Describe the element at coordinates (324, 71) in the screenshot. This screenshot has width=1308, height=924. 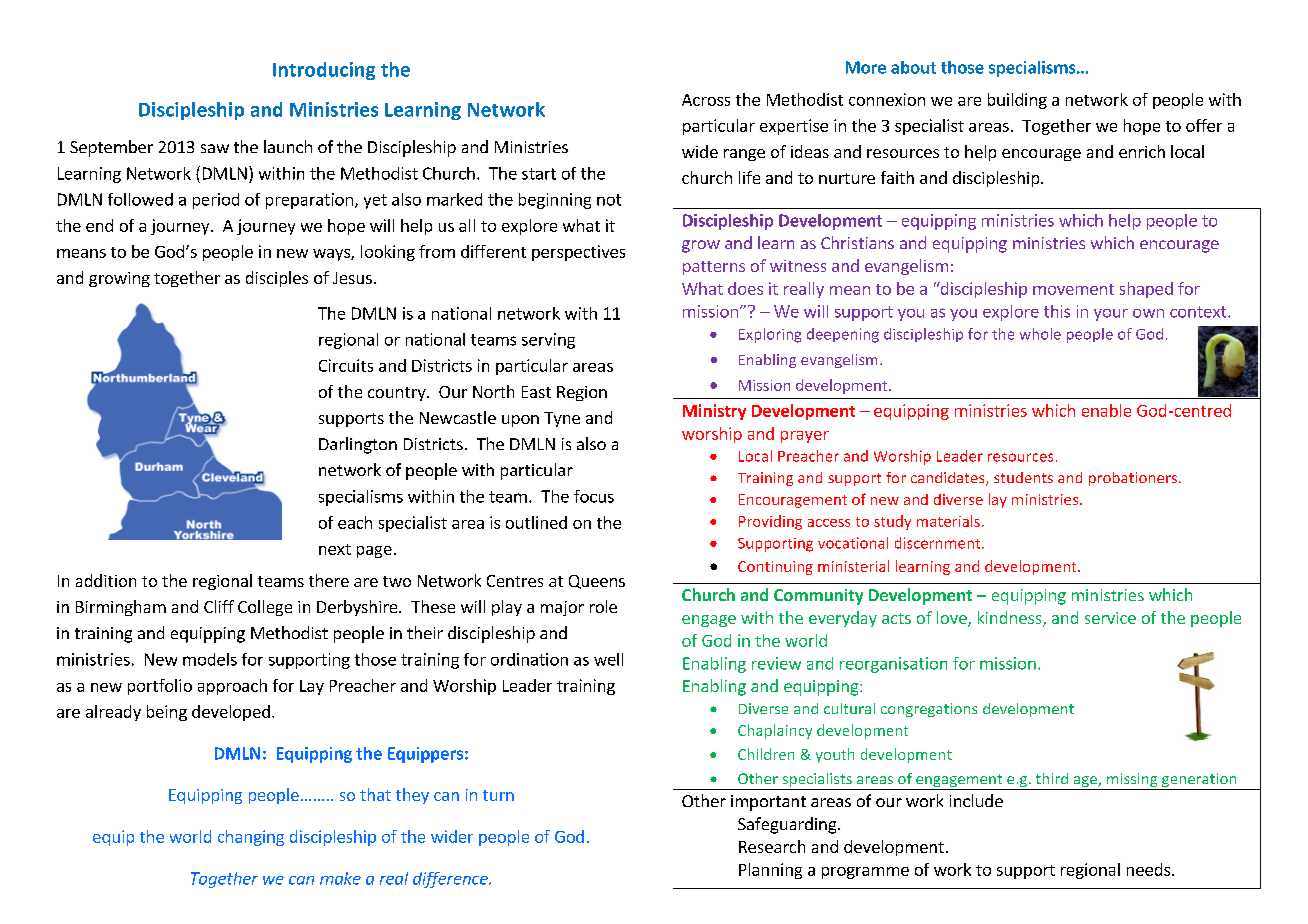
I see `Introducing` at that location.
